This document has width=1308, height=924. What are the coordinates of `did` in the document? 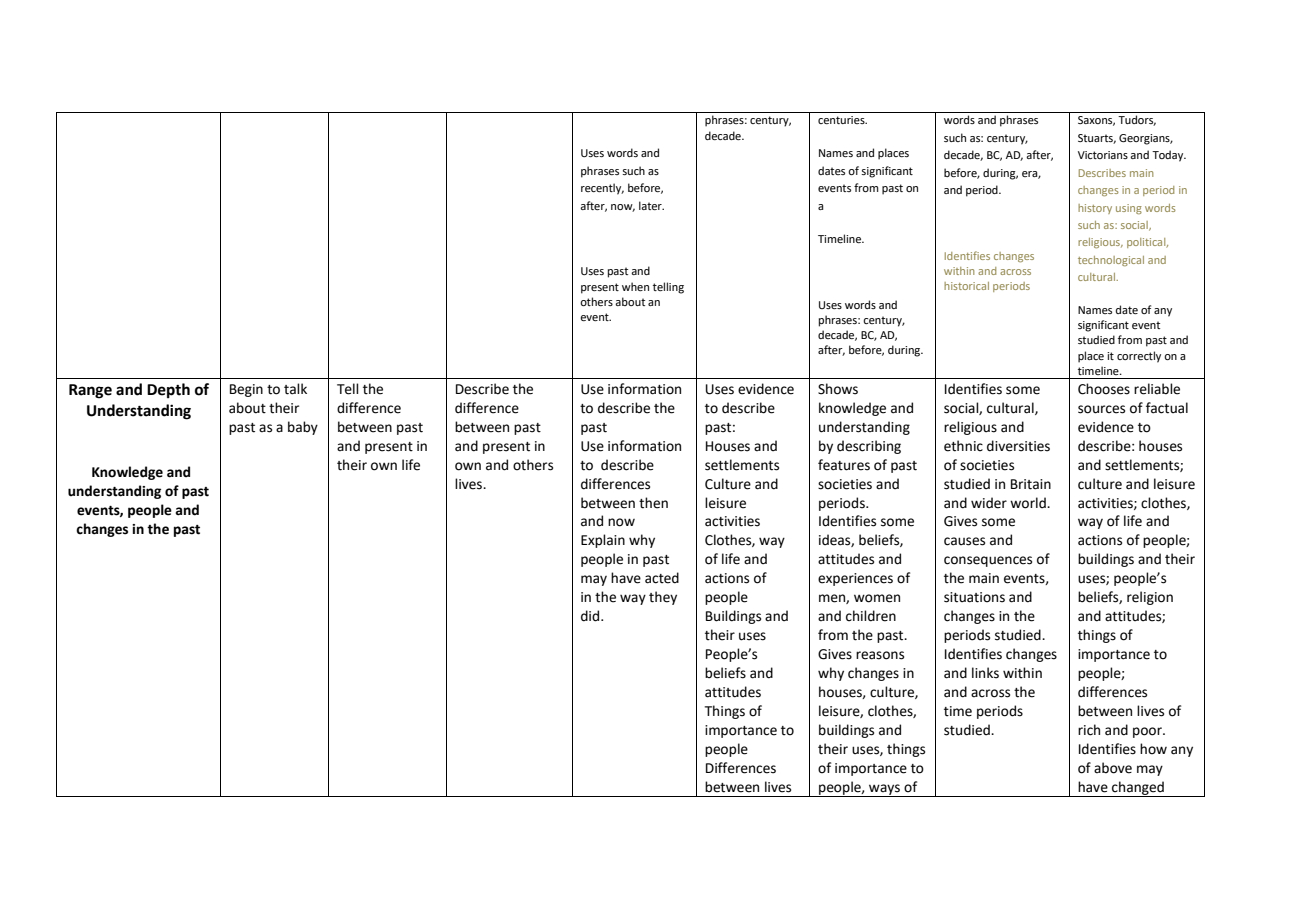 It's located at (591, 616).
